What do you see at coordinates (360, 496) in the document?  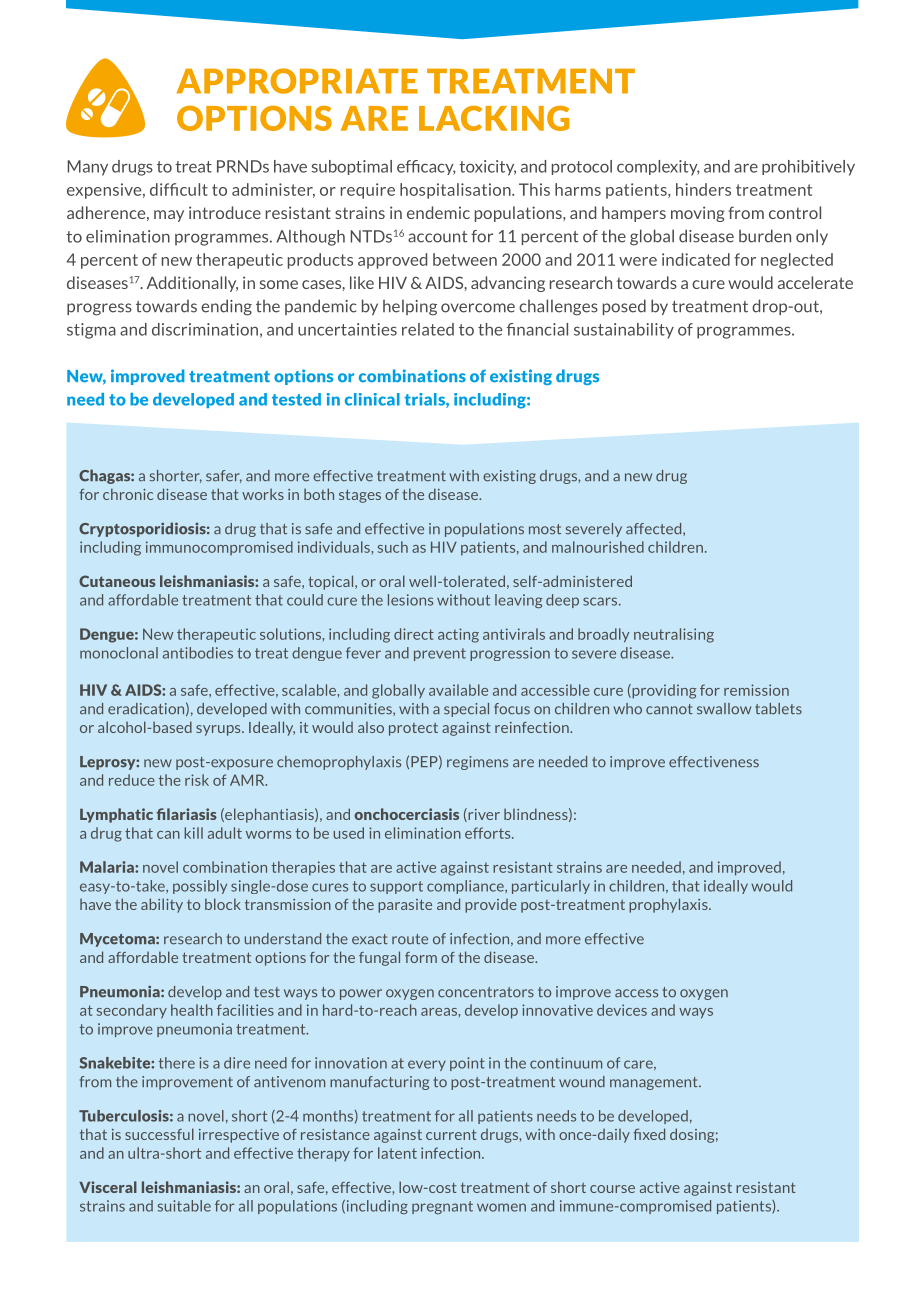 I see `stages` at bounding box center [360, 496].
